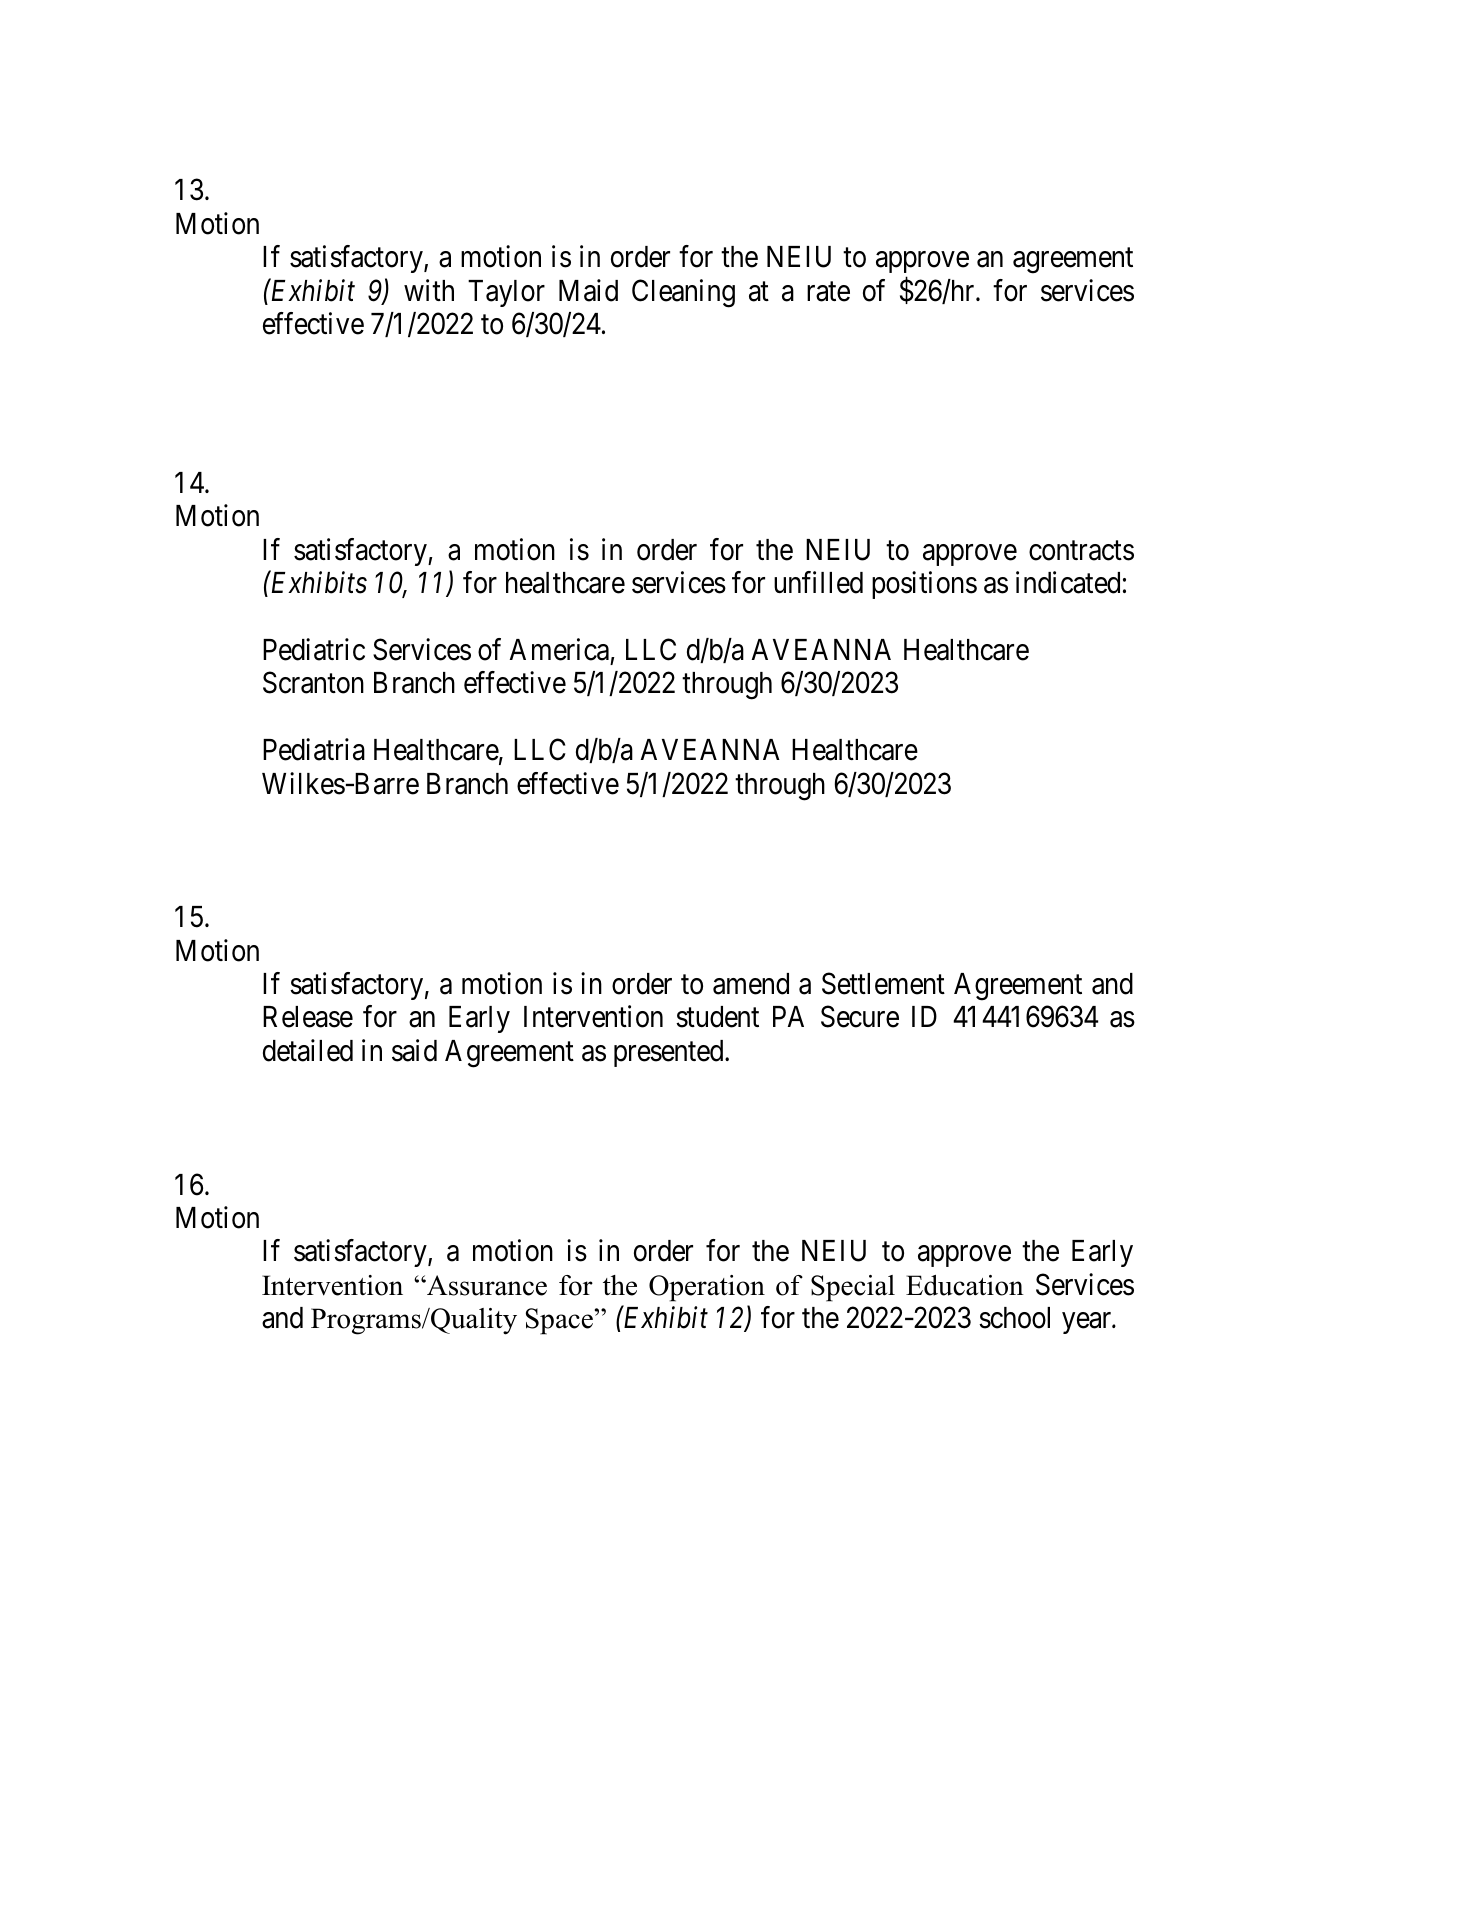 This screenshot has width=1482, height=1918. I want to click on Settlement, so click(883, 983).
